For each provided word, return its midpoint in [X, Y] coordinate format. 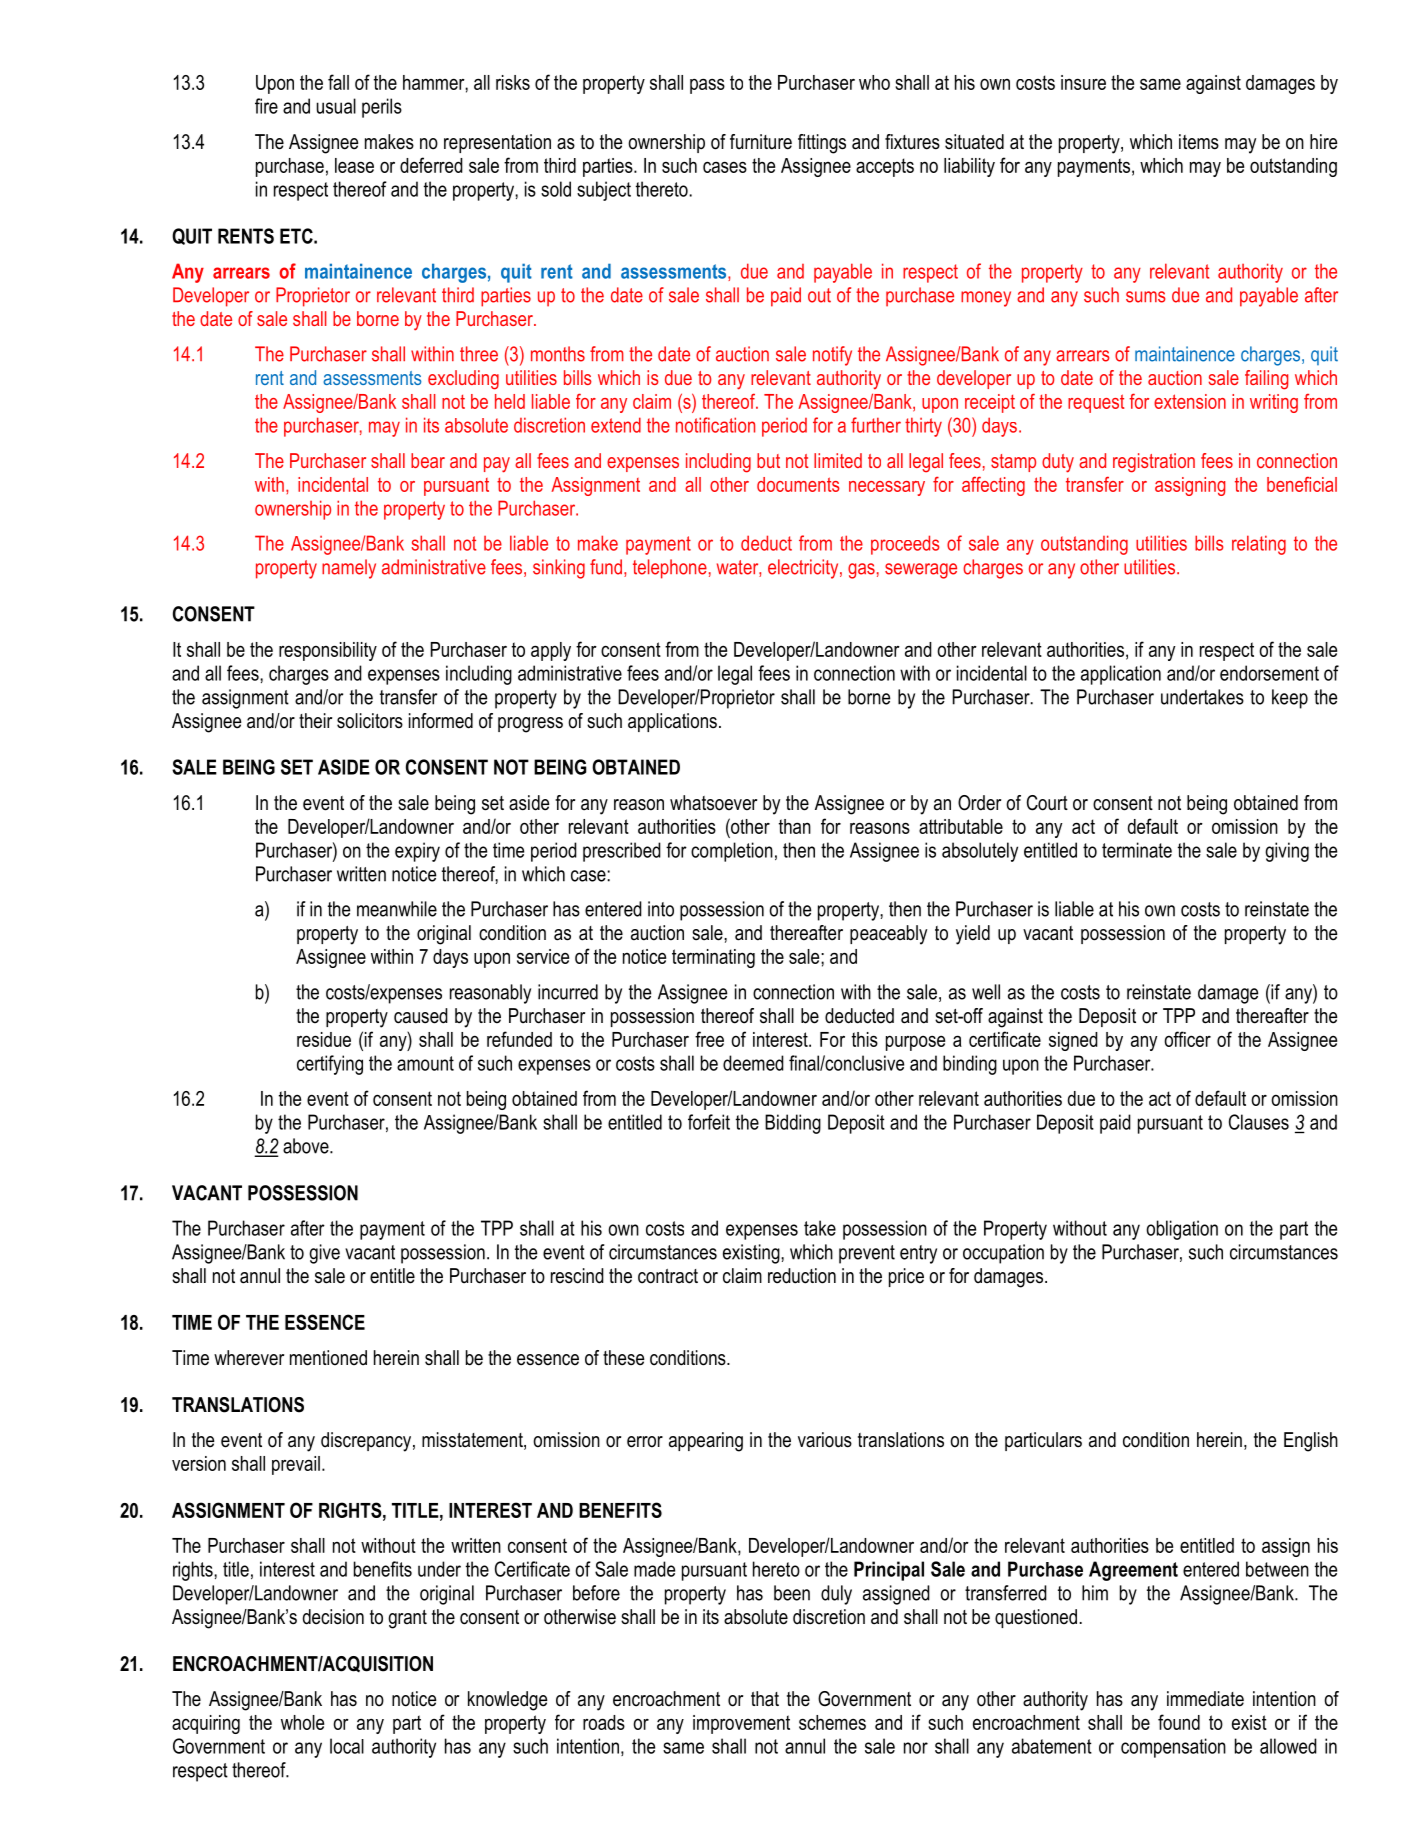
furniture [761, 142]
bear [428, 460]
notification [715, 425]
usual [336, 106]
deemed [753, 1063]
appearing [706, 1442]
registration [1154, 463]
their [315, 721]
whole [302, 1722]
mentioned [328, 1358]
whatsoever [713, 803]
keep [1290, 699]
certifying [330, 1065]
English [1311, 1442]
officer [1187, 1039]
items [1199, 142]
